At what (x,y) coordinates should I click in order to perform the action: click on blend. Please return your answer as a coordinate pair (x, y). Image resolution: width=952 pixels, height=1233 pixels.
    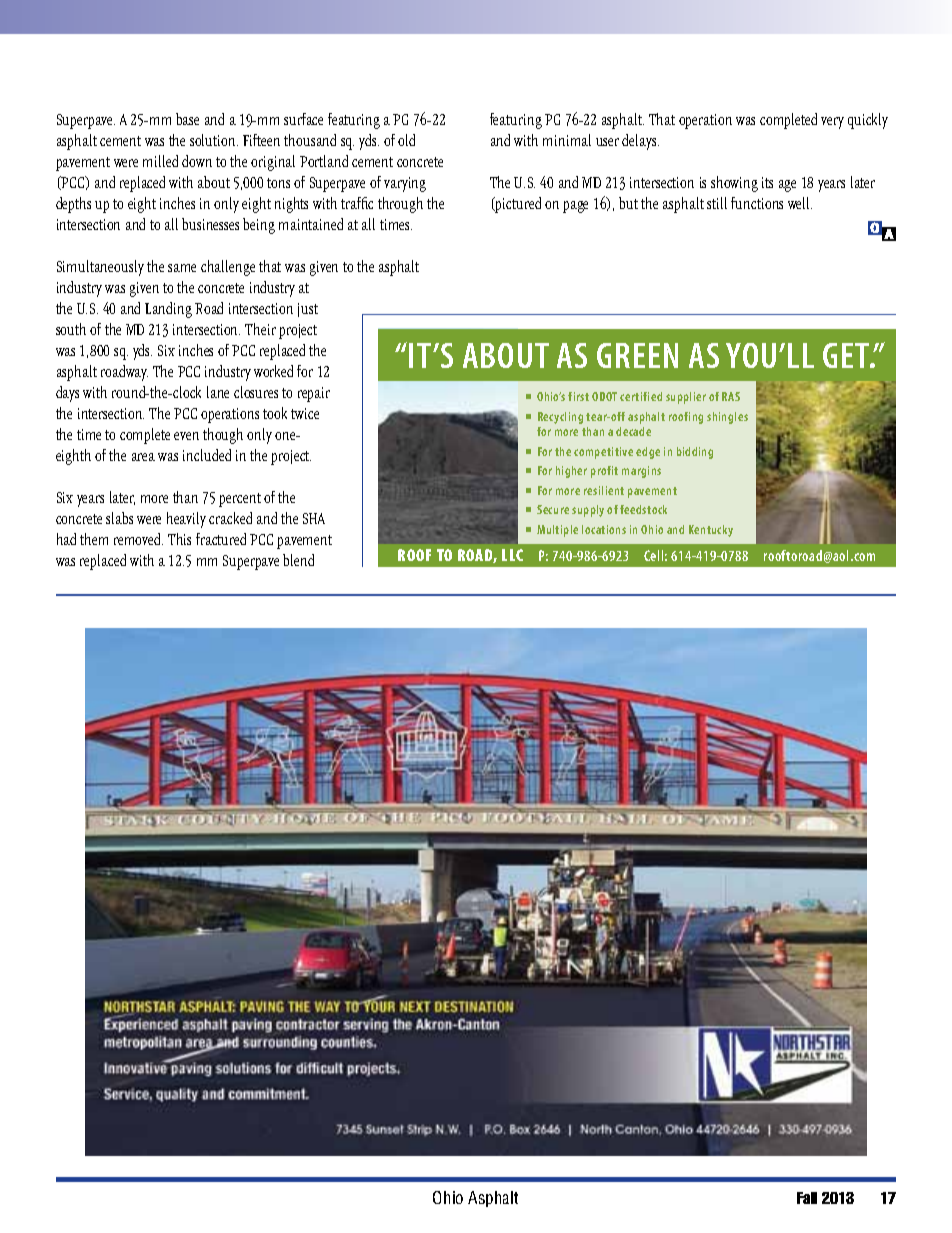
    Looking at the image, I should click on (298, 560).
